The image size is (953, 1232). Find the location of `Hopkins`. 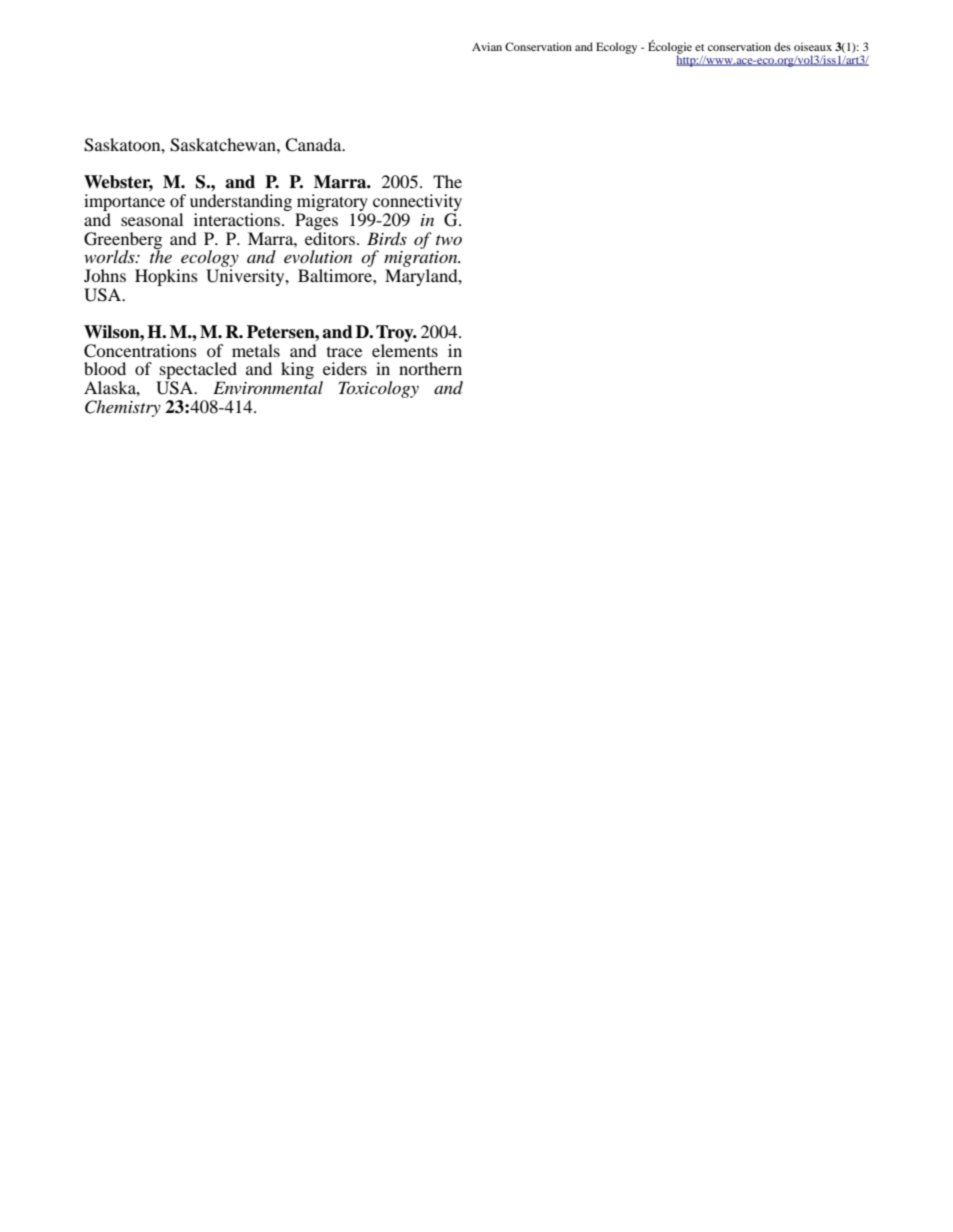

Hopkins is located at coordinates (166, 277).
